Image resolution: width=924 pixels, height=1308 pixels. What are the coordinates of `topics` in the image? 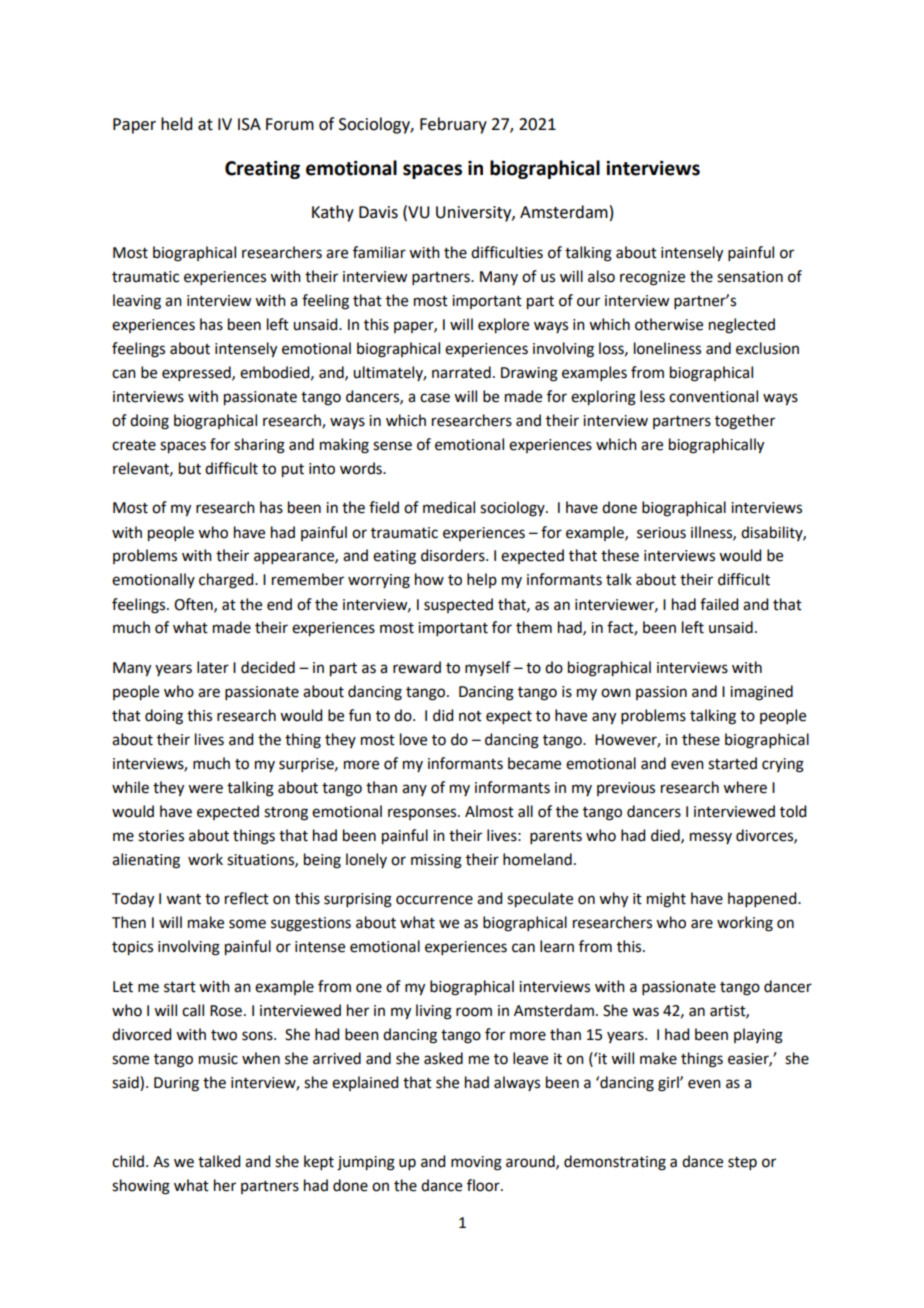 It's located at (132, 948).
